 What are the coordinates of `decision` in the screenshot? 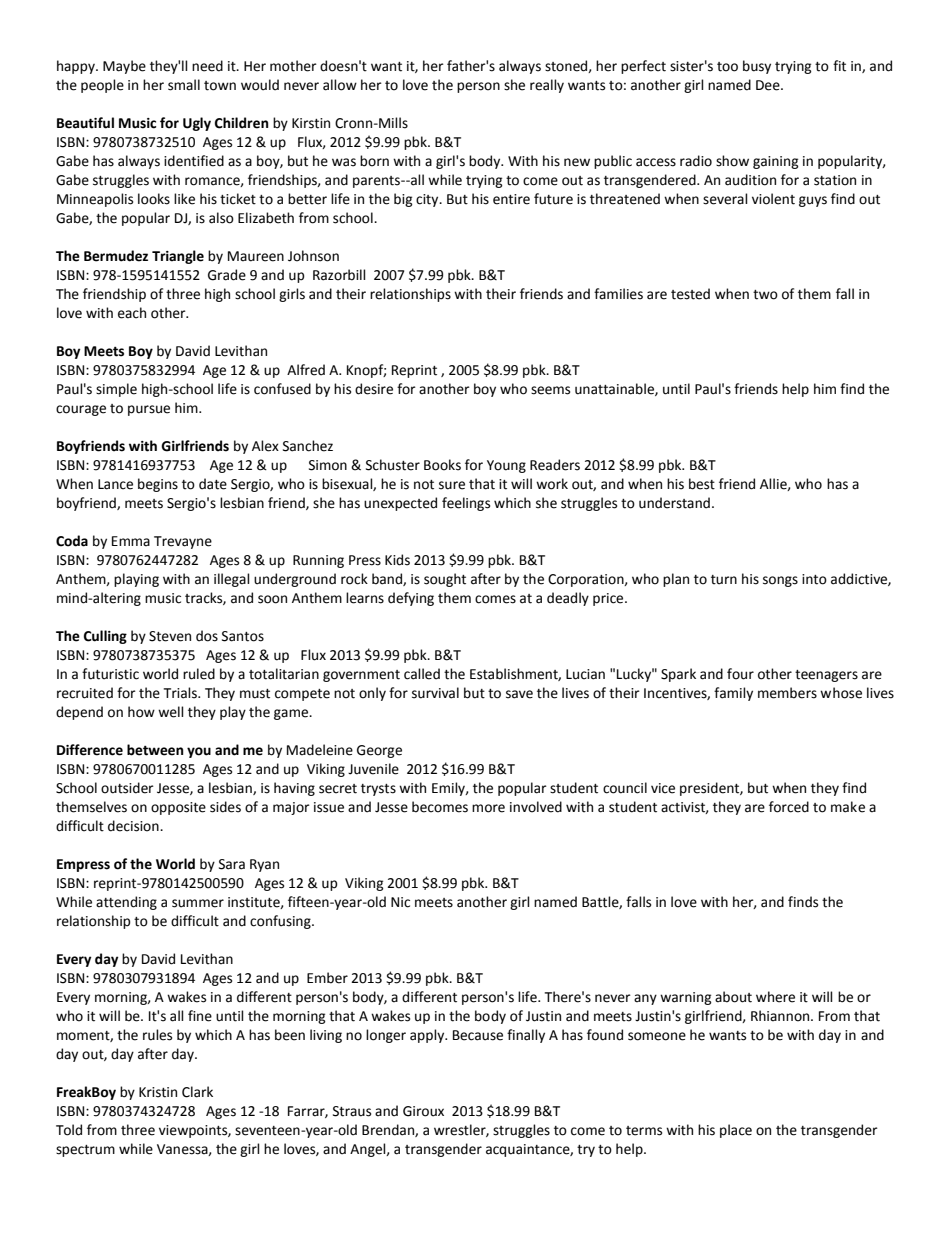 It's located at (134, 826).
